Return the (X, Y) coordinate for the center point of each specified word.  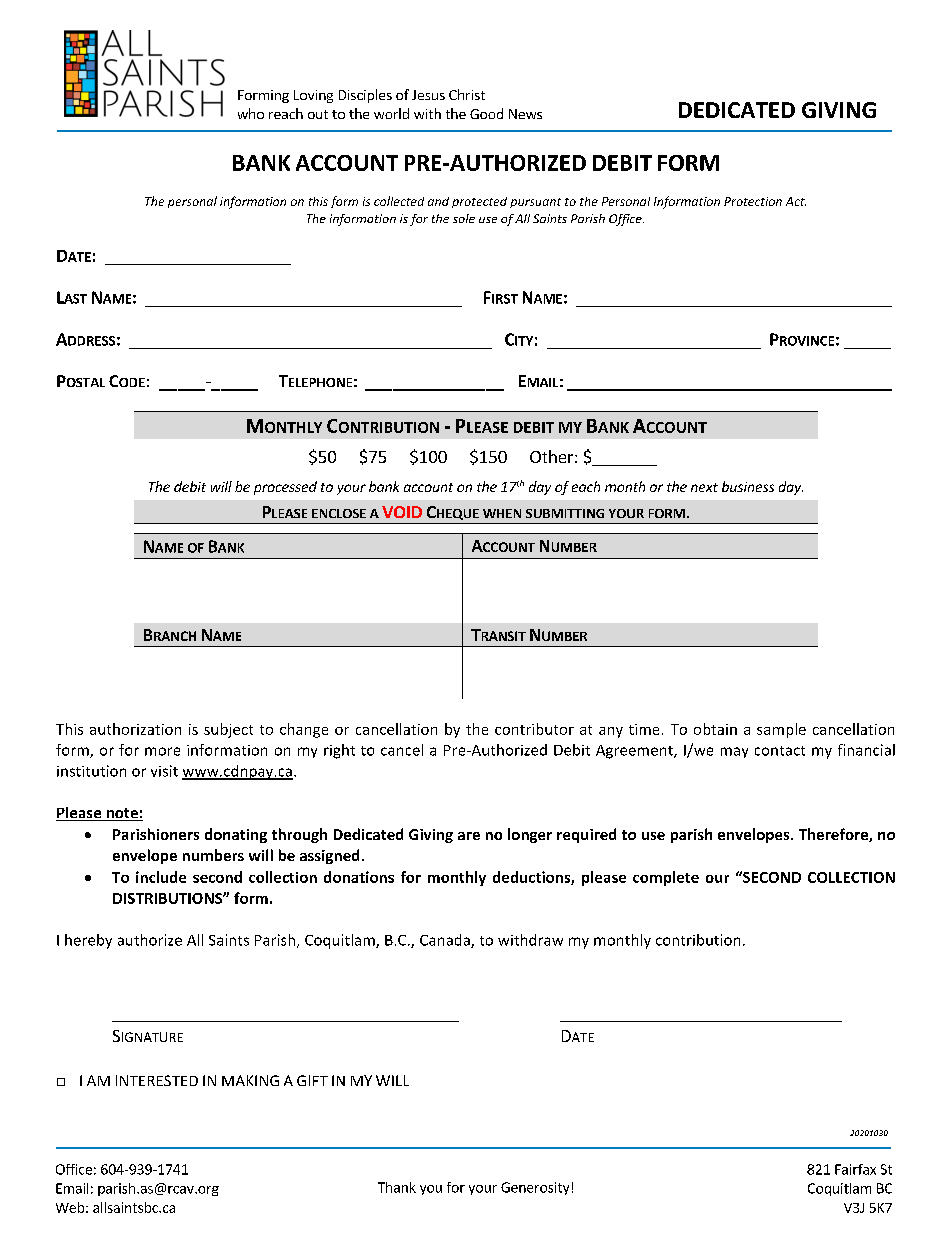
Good (486, 113)
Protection (753, 201)
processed (285, 488)
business (748, 486)
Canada (446, 941)
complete (666, 878)
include (161, 877)
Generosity (535, 1188)
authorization (135, 729)
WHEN (502, 513)
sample (781, 730)
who (251, 113)
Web (70, 1207)
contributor (534, 729)
